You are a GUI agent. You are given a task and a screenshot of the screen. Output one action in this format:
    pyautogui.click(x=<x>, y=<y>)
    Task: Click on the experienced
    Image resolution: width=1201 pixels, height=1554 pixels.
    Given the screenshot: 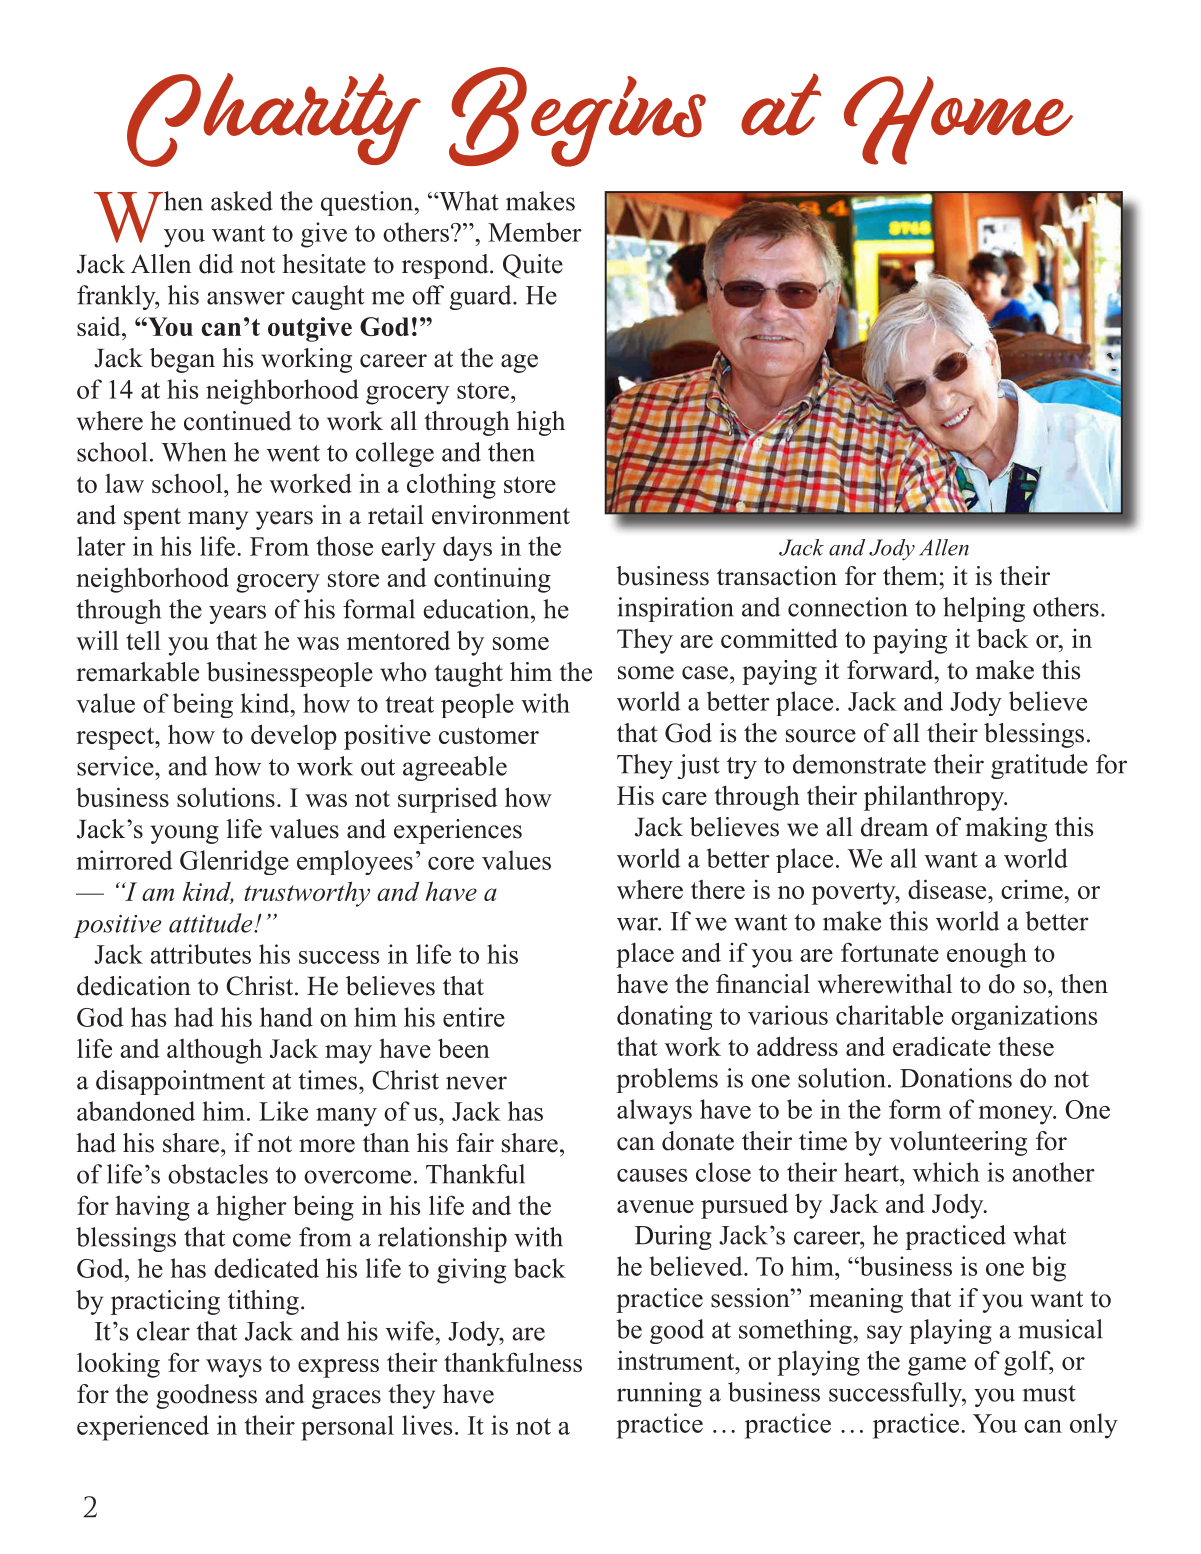 What is the action you would take?
    pyautogui.click(x=143, y=1428)
